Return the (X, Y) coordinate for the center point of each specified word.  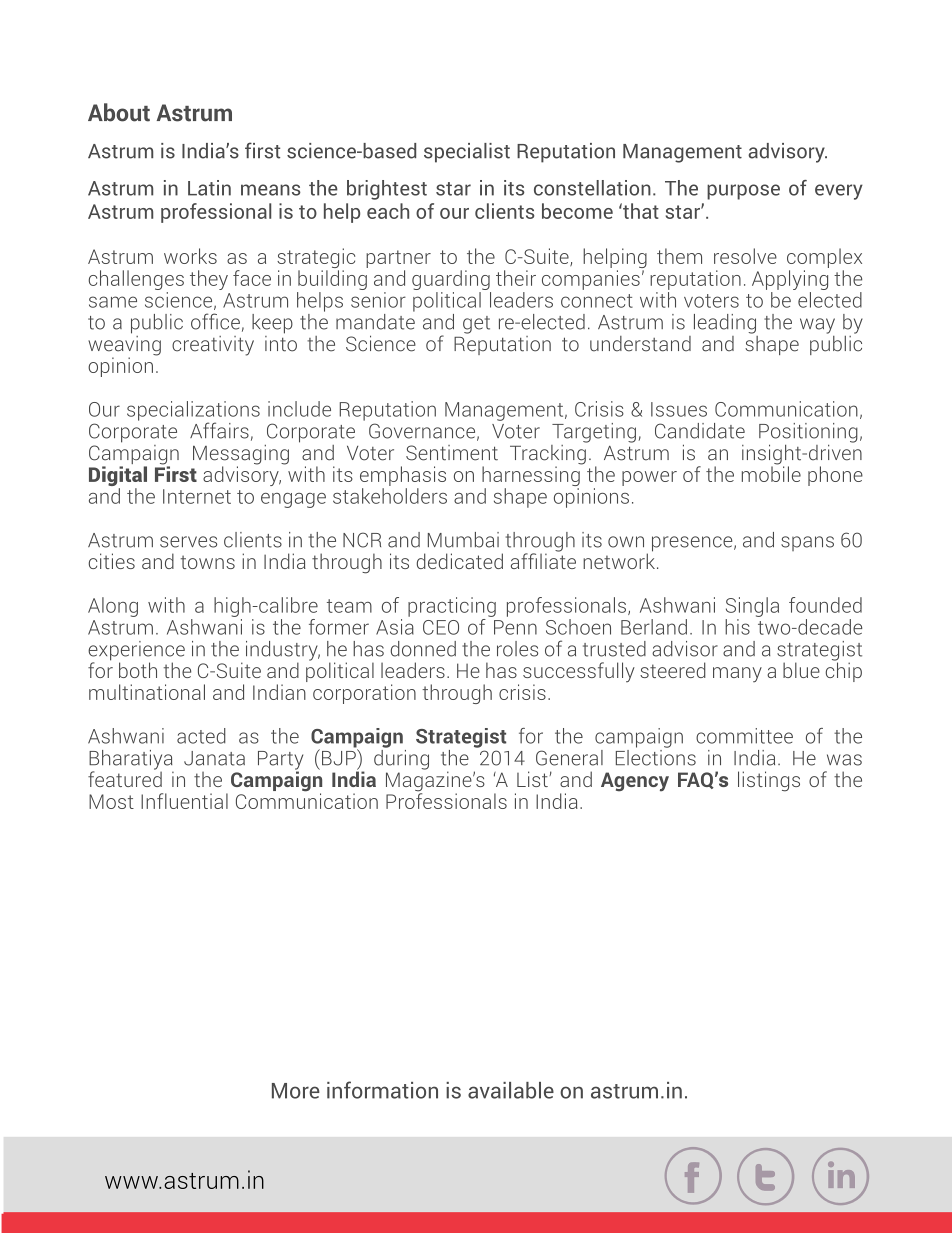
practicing (452, 607)
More (296, 1091)
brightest (387, 190)
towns (208, 562)
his (737, 627)
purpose (743, 192)
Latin (209, 188)
